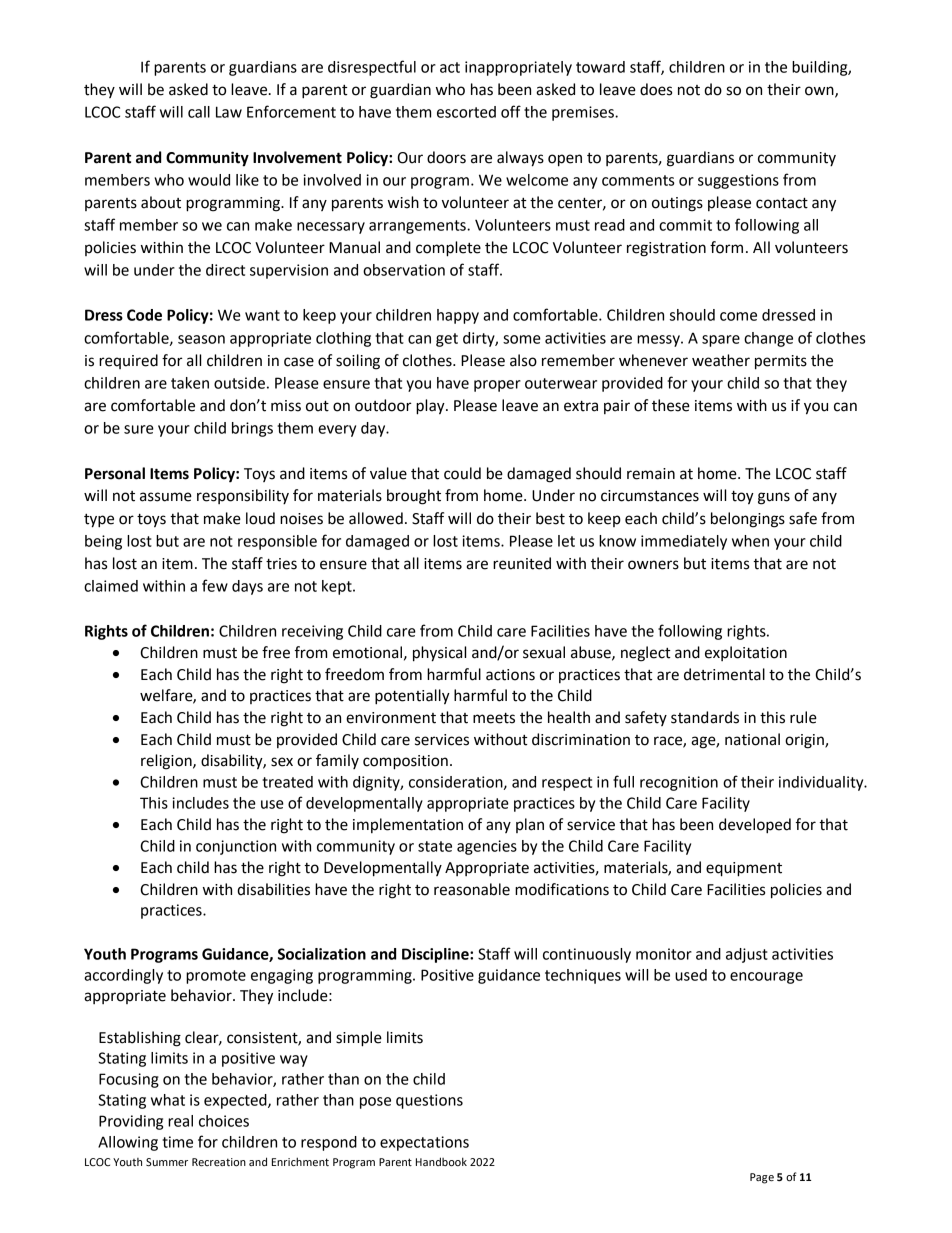 Image resolution: width=952 pixels, height=1233 pixels. What do you see at coordinates (199, 112) in the screenshot?
I see `call` at bounding box center [199, 112].
